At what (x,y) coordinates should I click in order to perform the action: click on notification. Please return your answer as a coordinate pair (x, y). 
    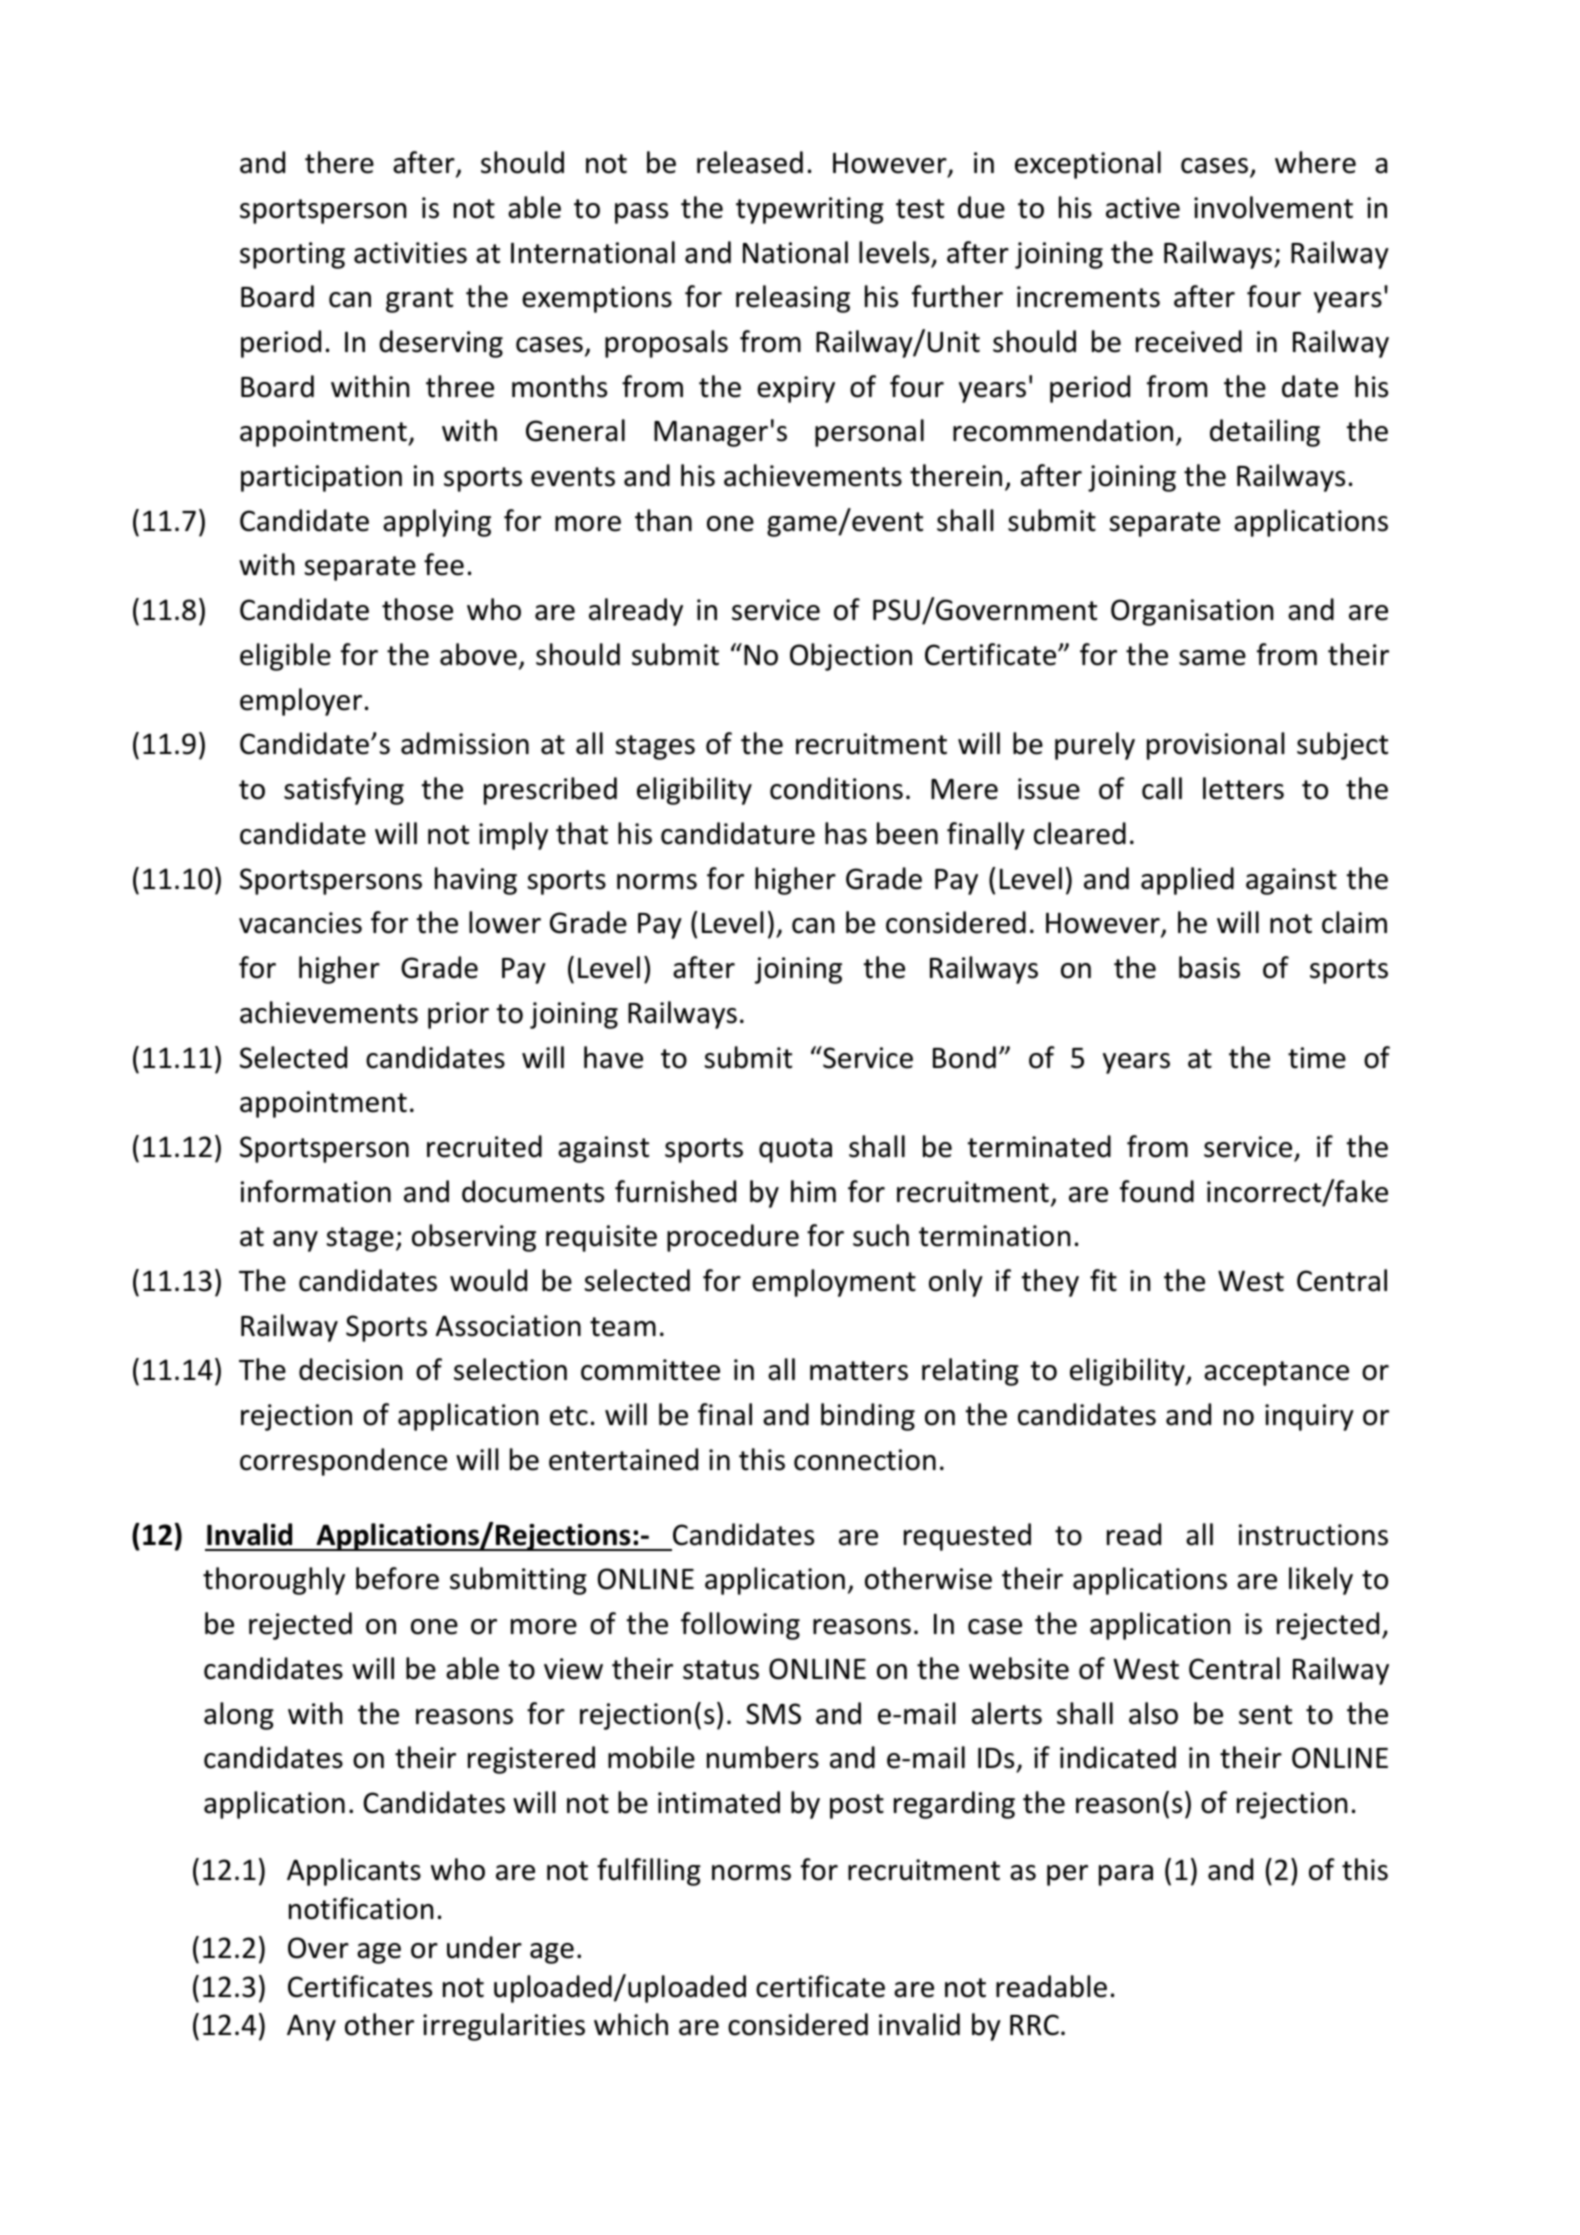
    Looking at the image, I should click on (361, 1908).
